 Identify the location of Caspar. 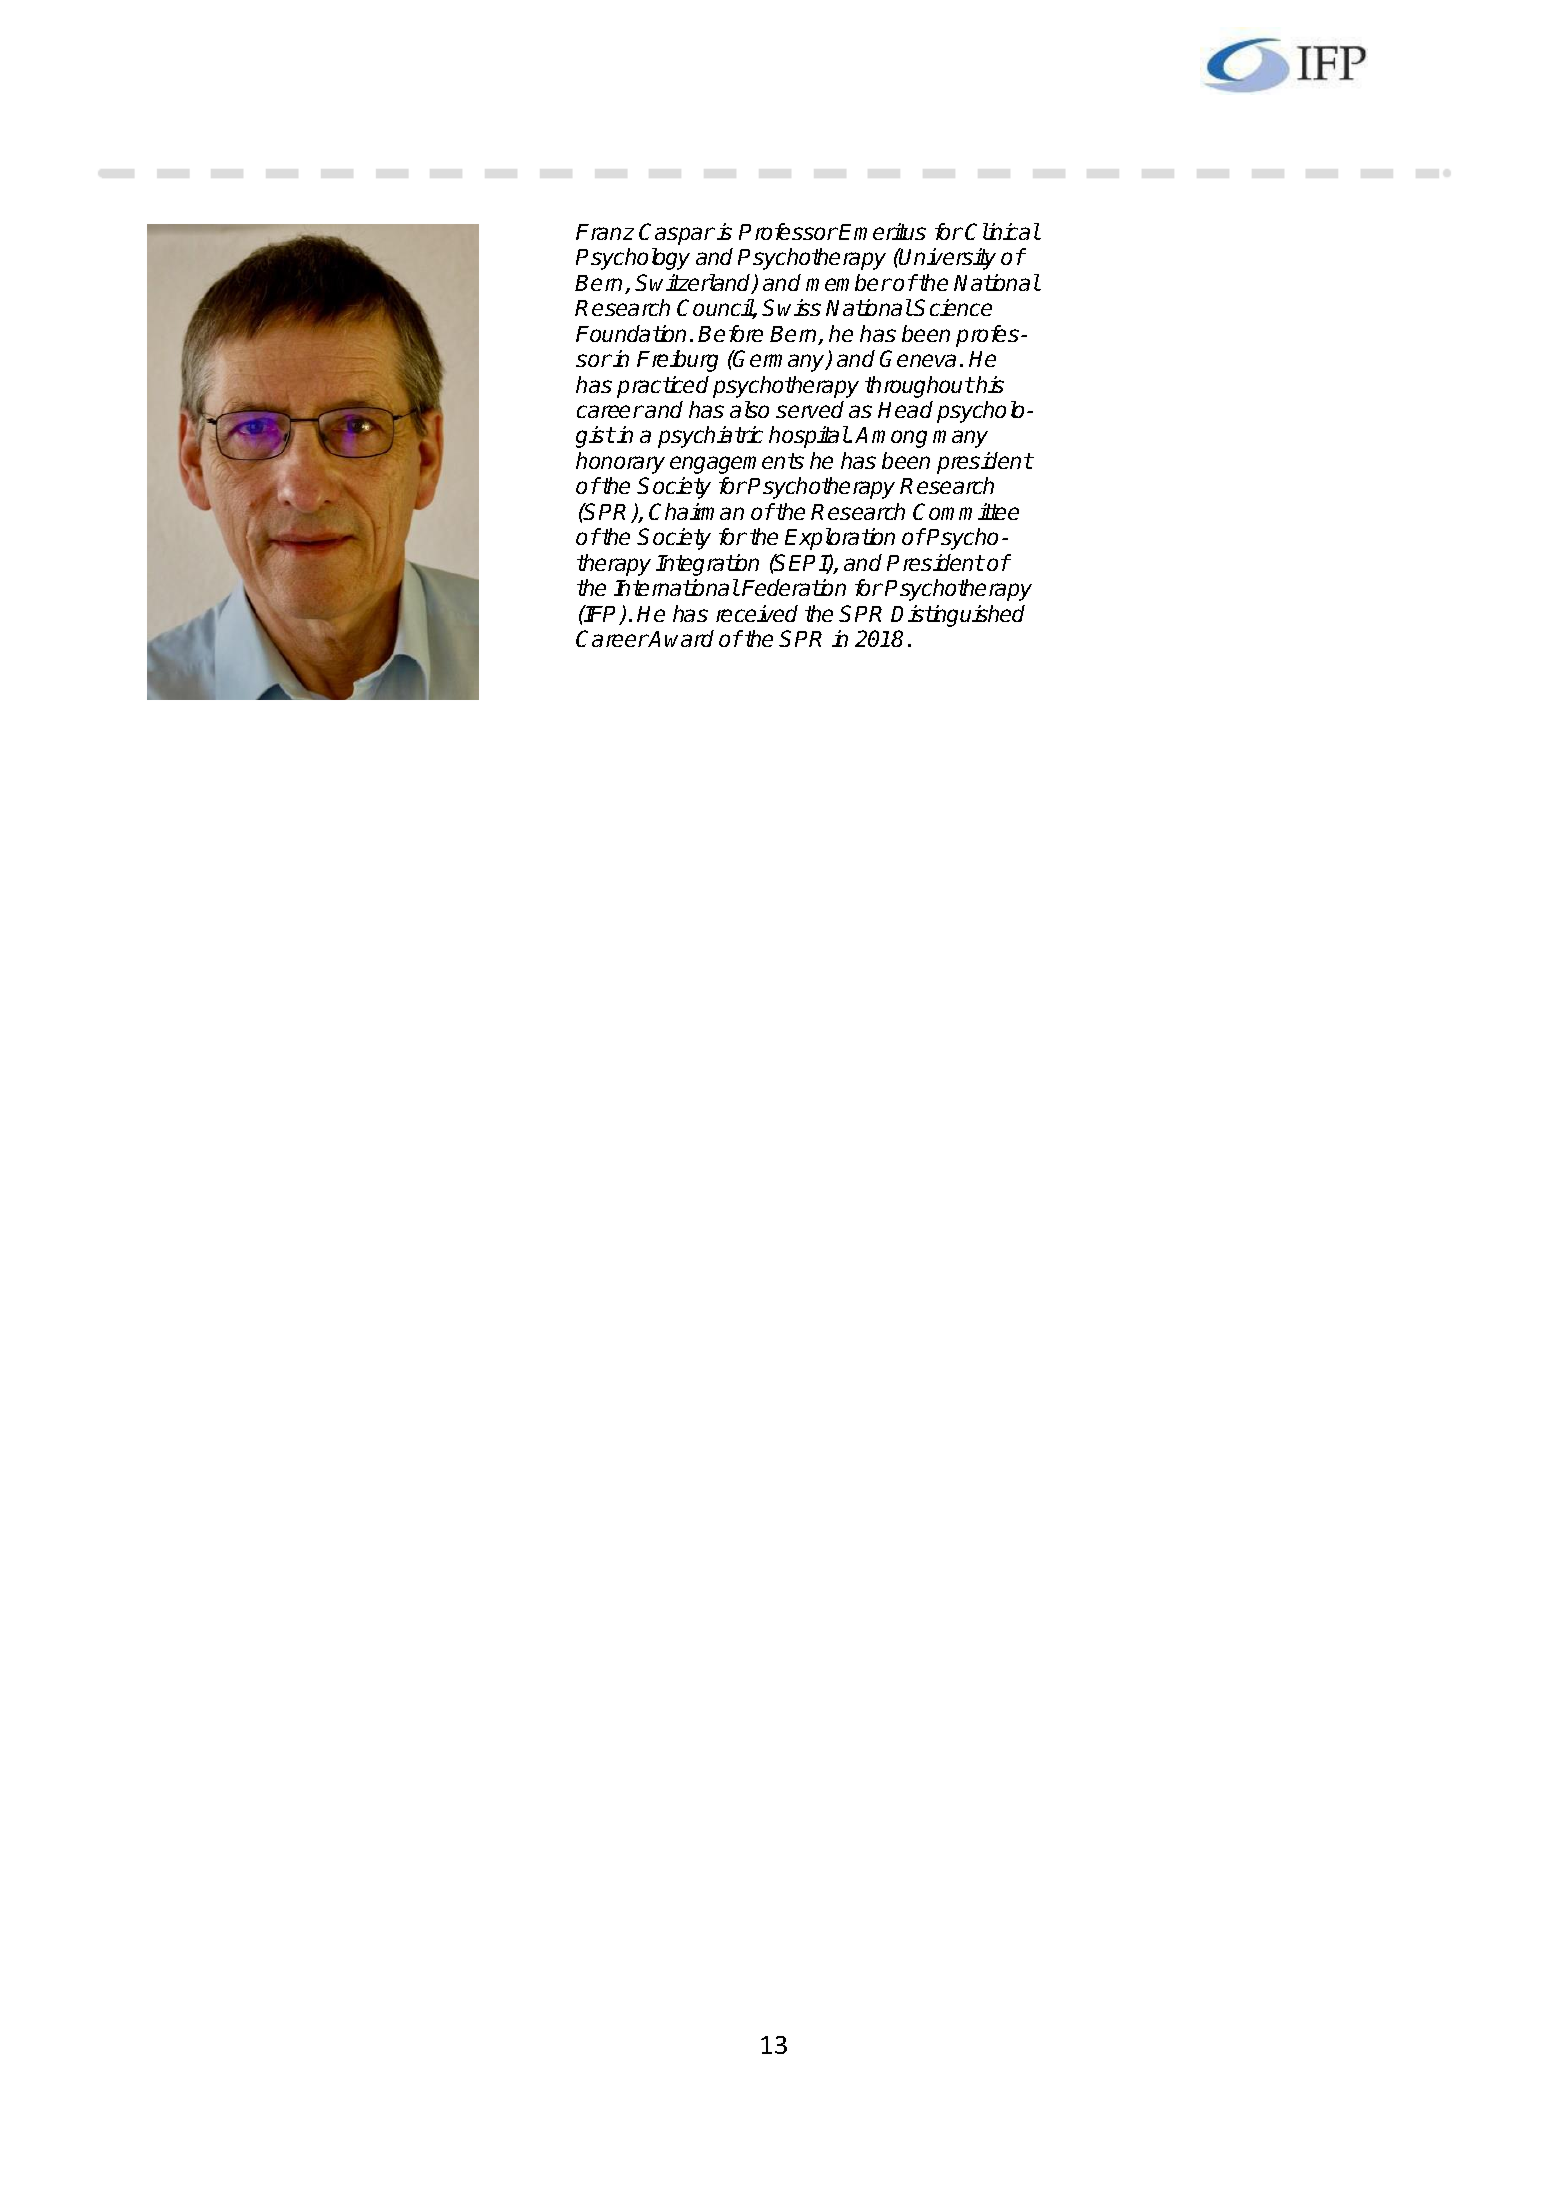
(677, 234).
